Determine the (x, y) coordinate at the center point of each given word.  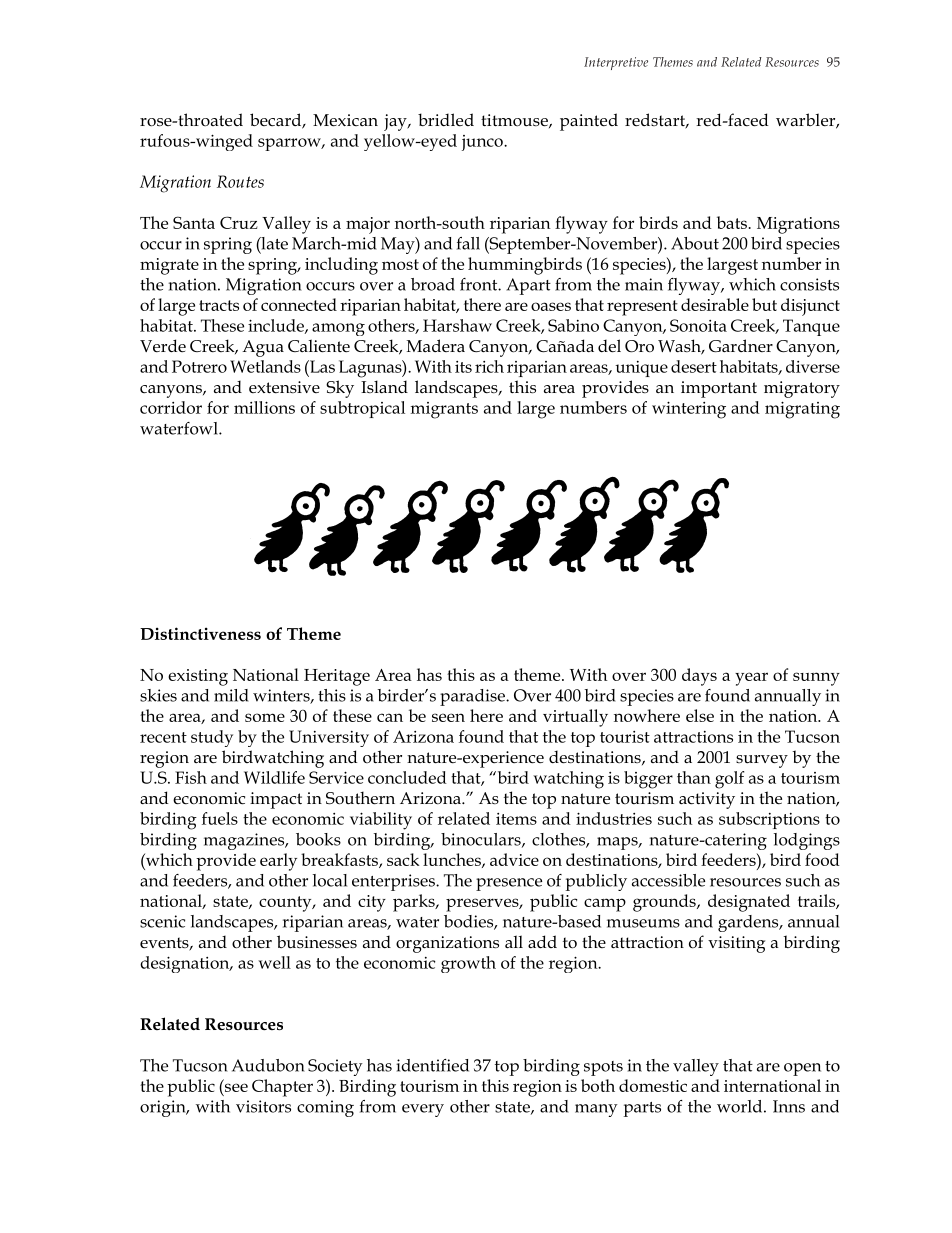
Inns (789, 1106)
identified (432, 1065)
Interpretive (616, 63)
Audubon (268, 1065)
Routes (240, 181)
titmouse (515, 121)
